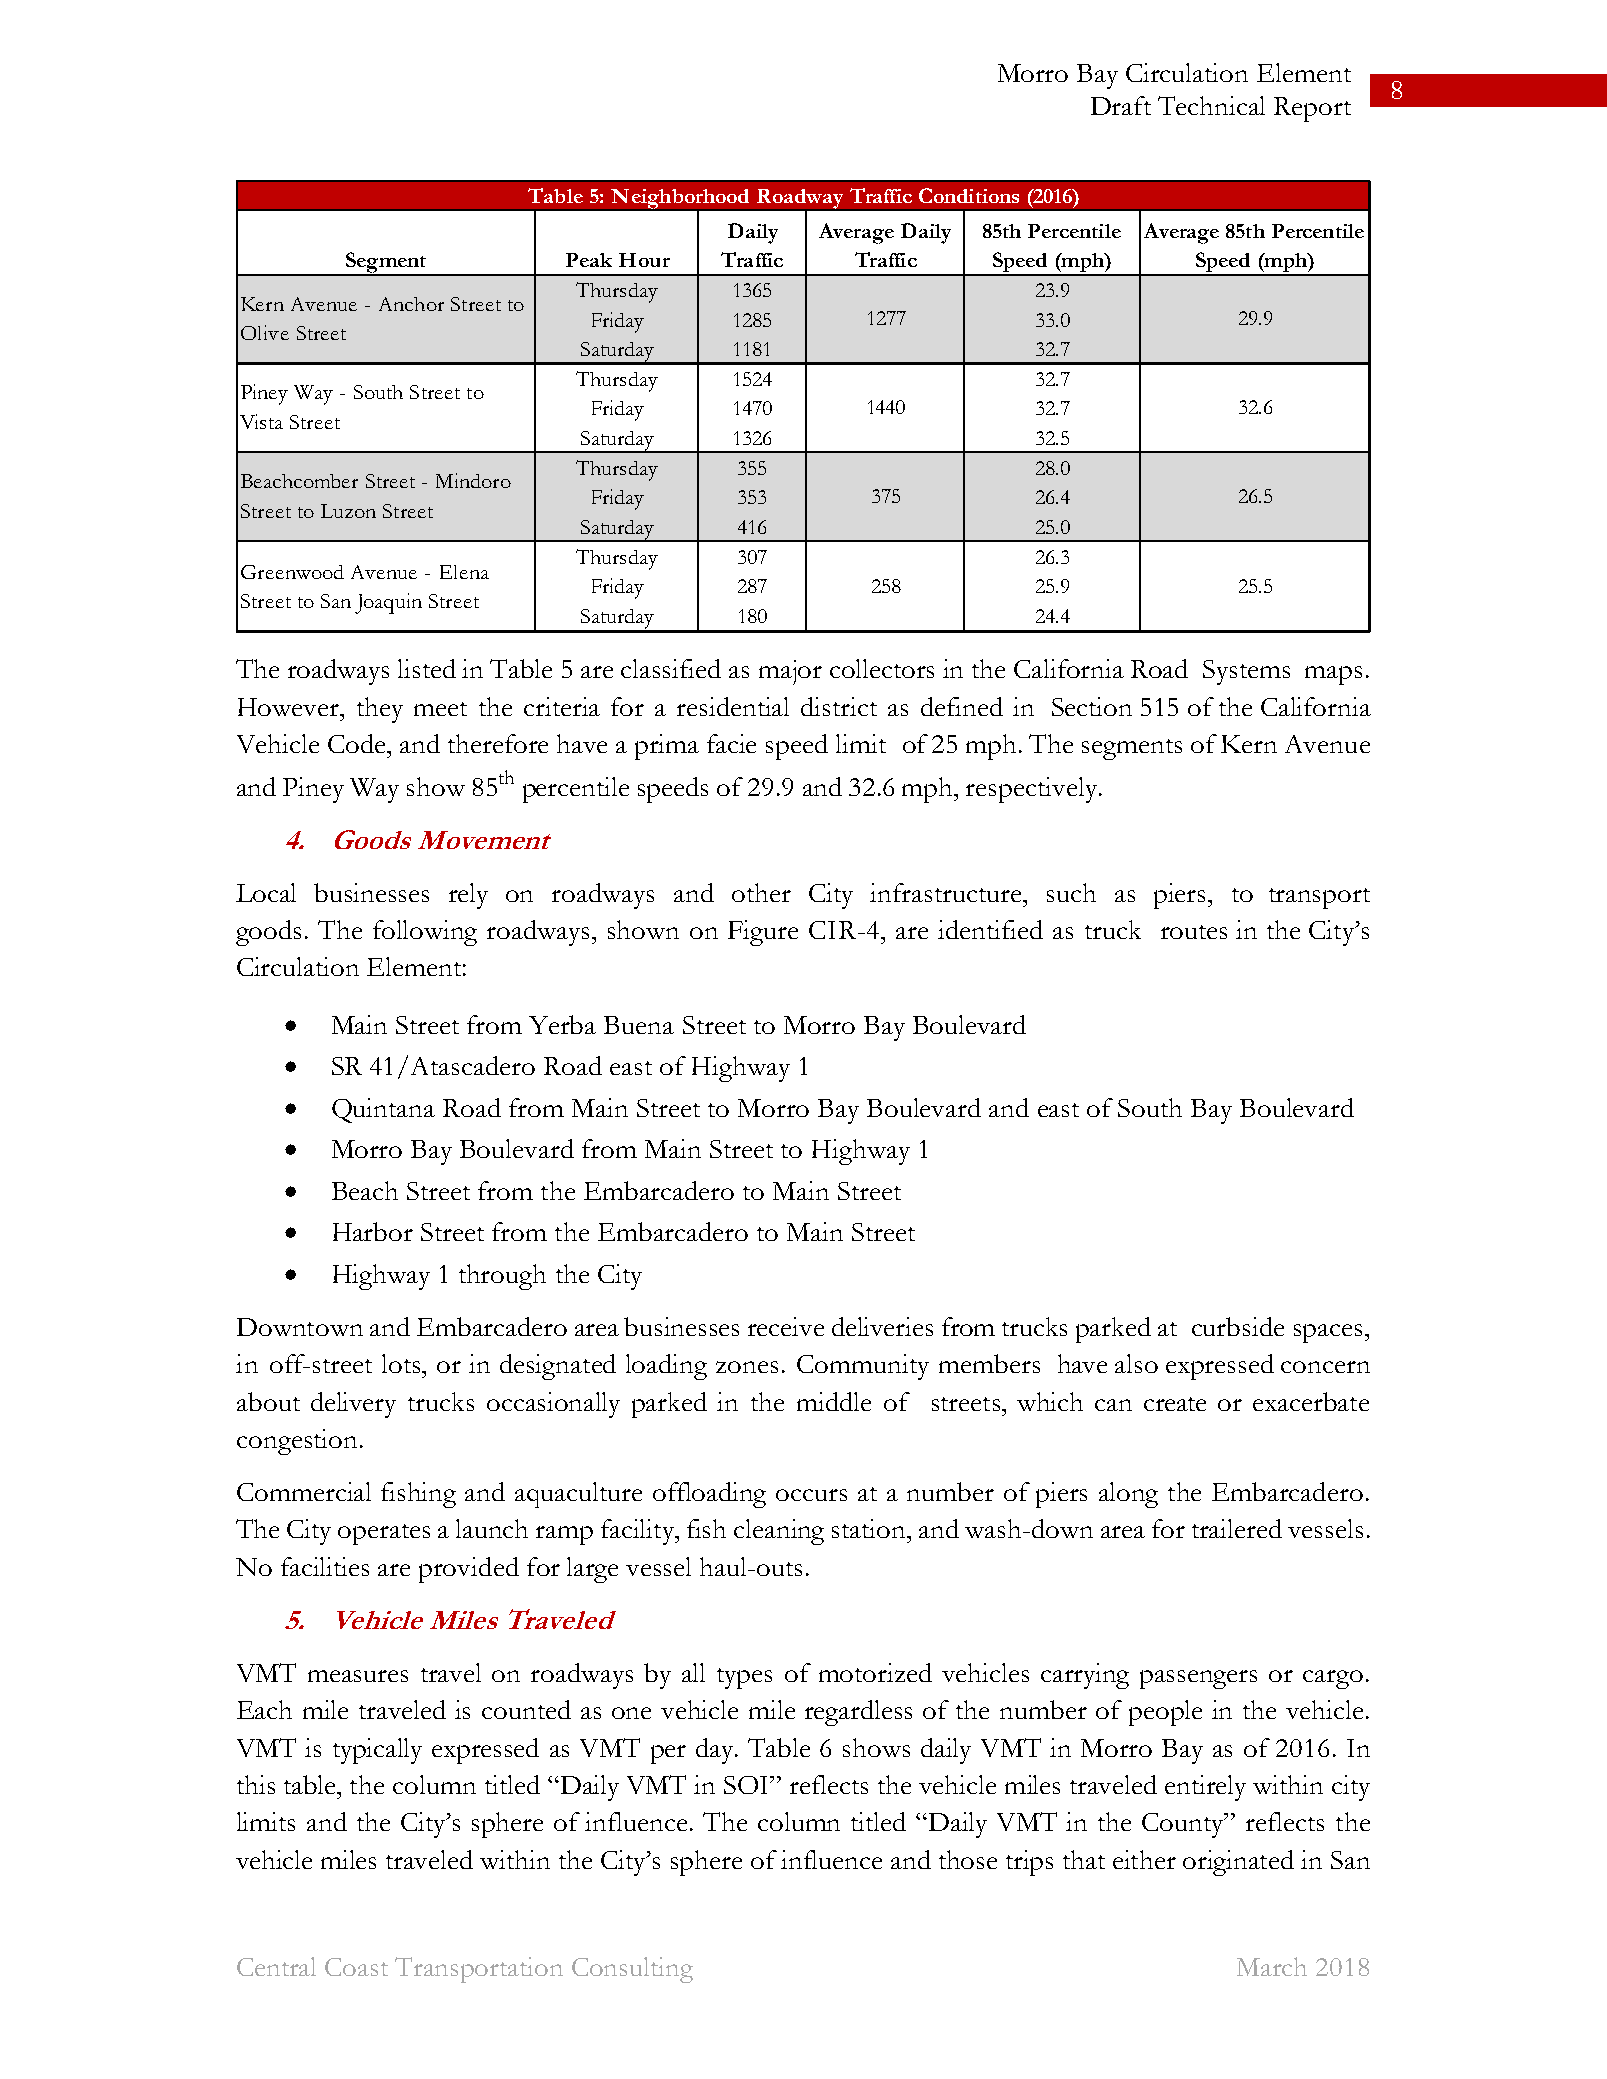  What do you see at coordinates (589, 260) in the image?
I see `Peak` at bounding box center [589, 260].
